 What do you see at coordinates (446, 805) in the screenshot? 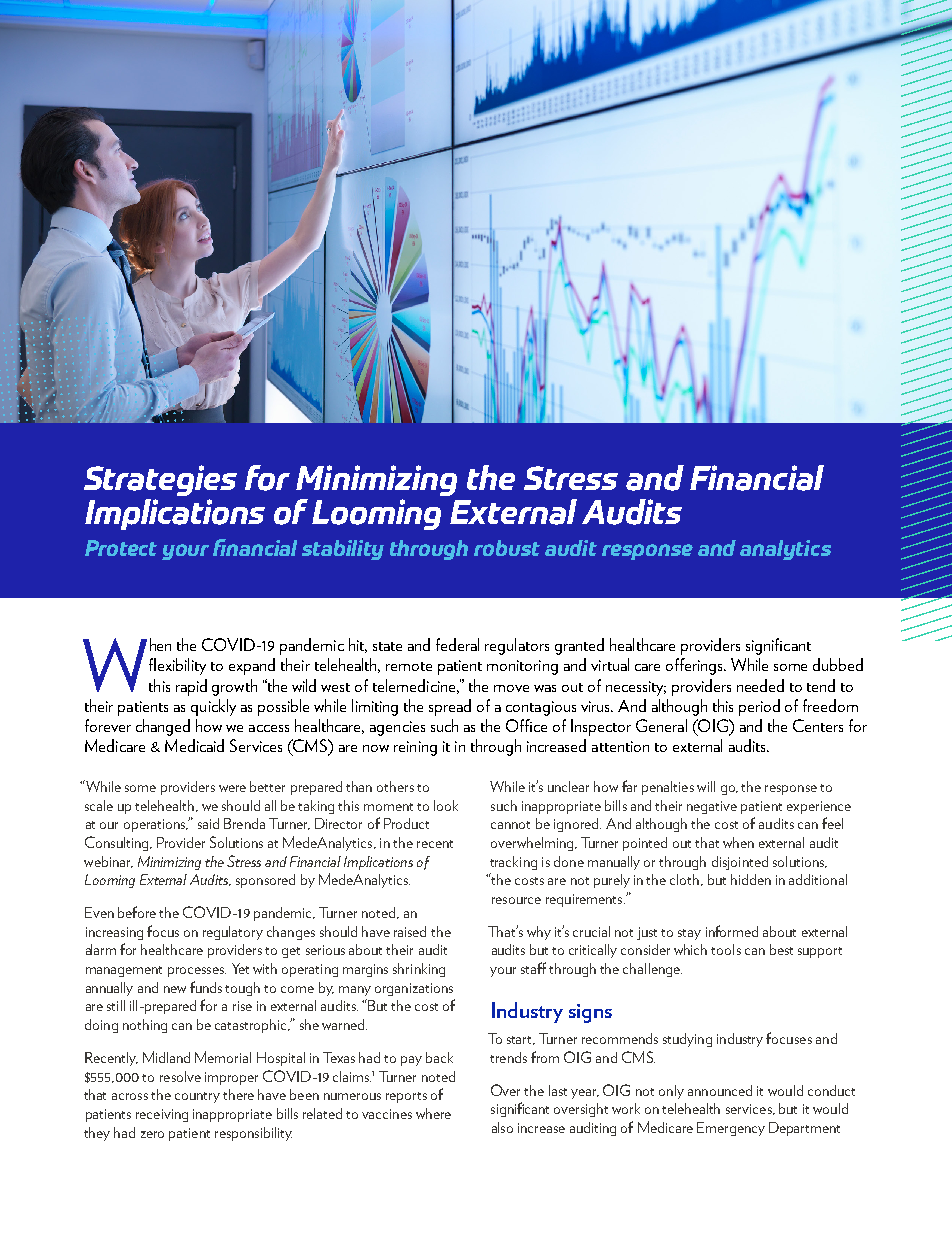
I see `look` at bounding box center [446, 805].
